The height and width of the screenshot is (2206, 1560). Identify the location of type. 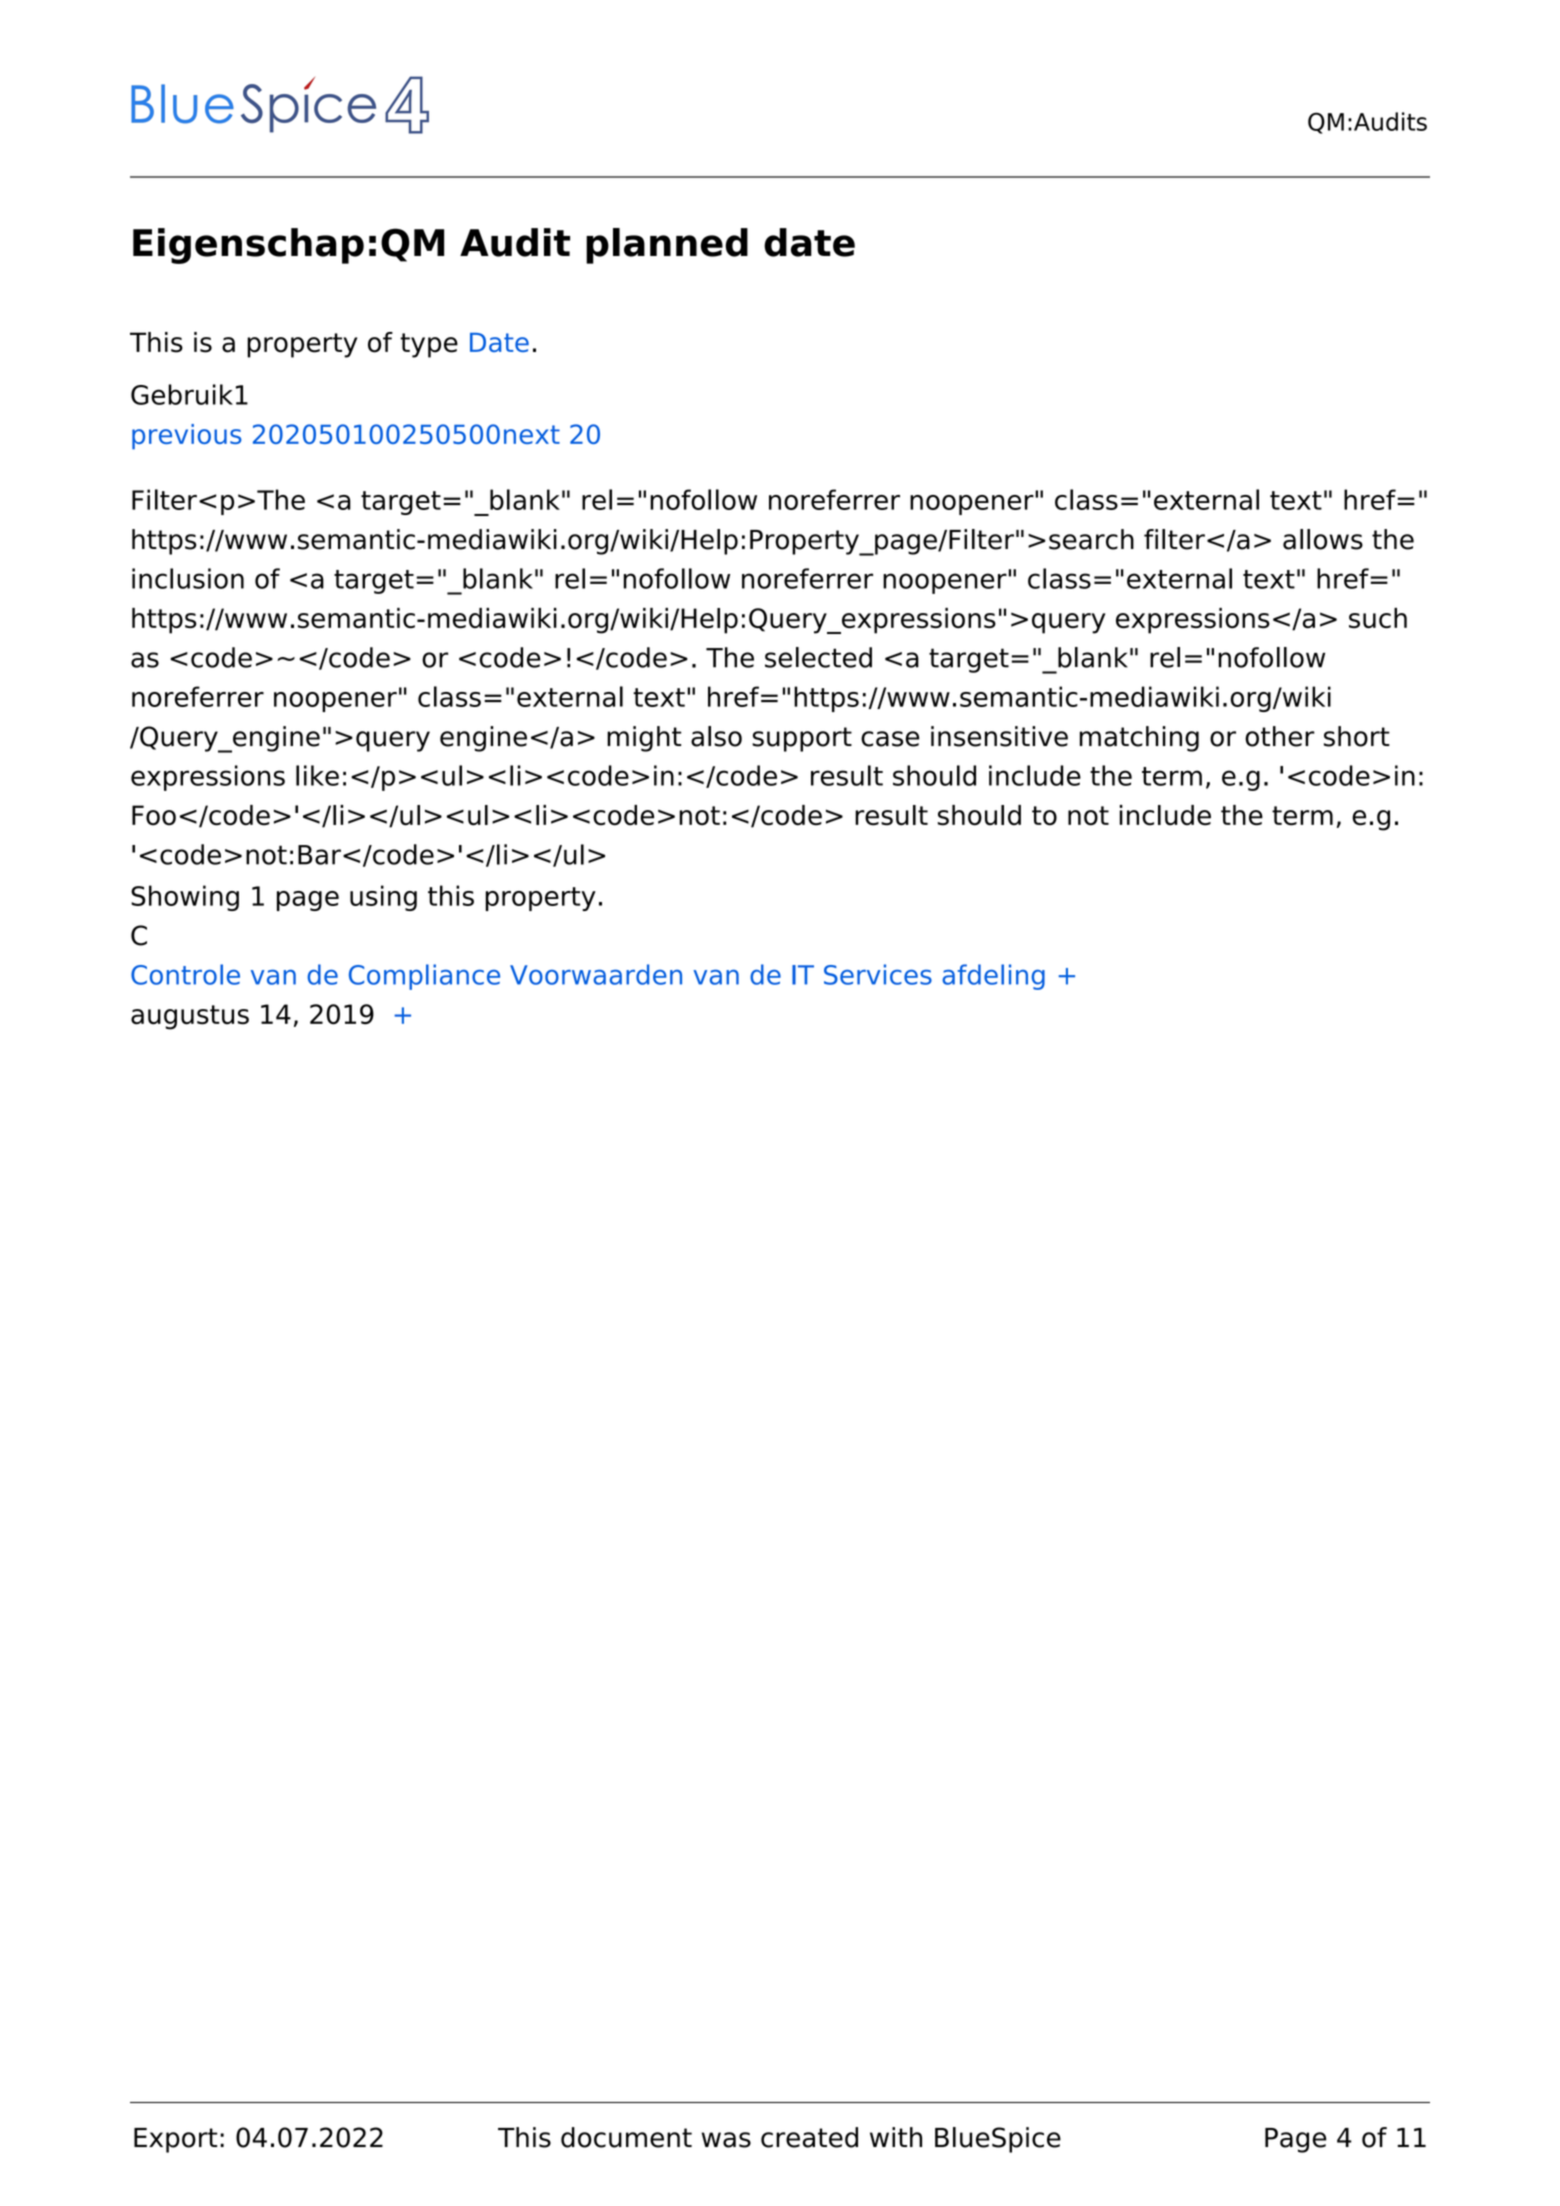
(429, 345).
